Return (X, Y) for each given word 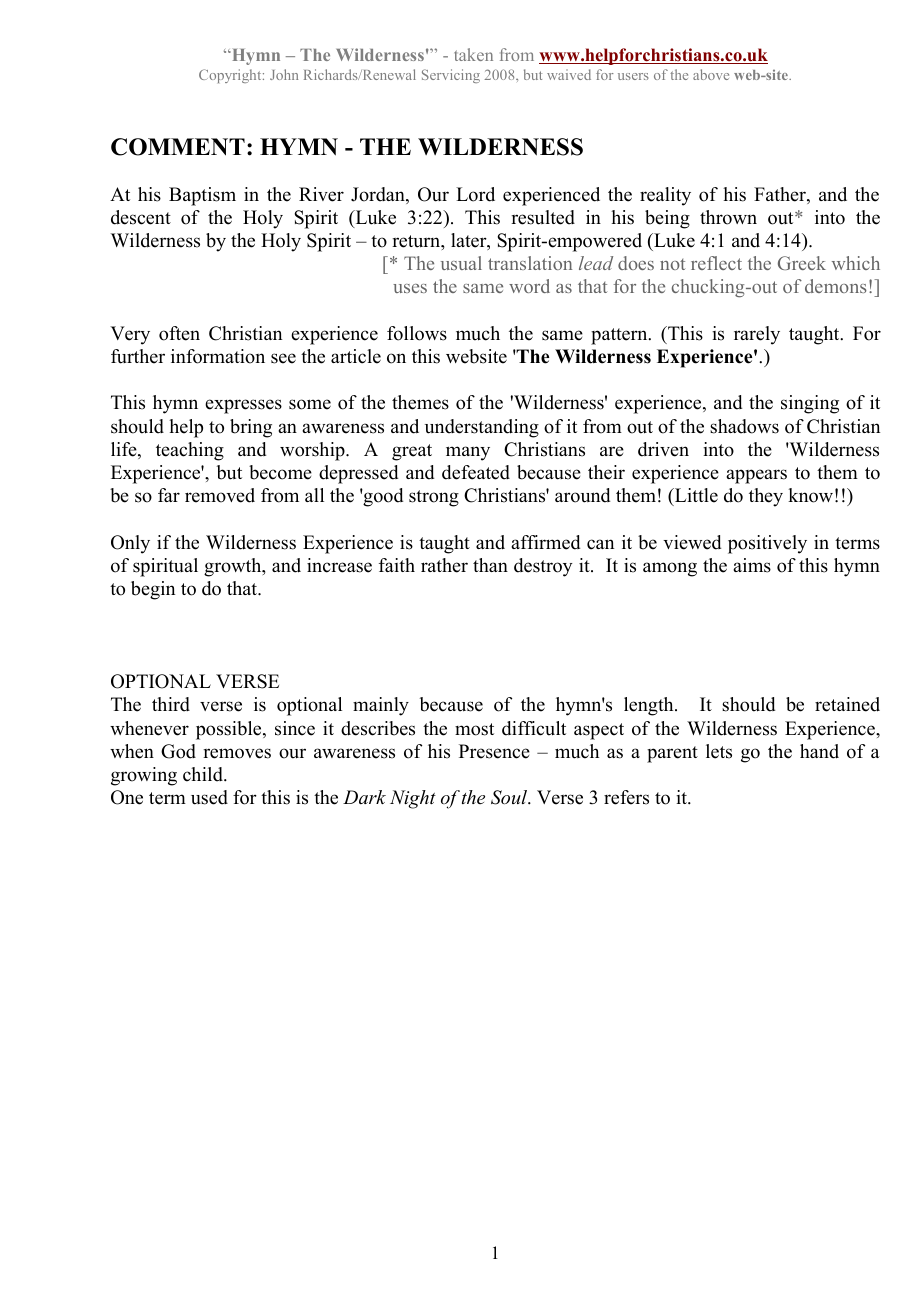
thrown (728, 217)
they (766, 497)
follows (417, 333)
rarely (757, 335)
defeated (476, 472)
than (490, 565)
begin (153, 590)
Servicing (451, 76)
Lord (475, 194)
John (284, 74)
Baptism (202, 196)
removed (220, 495)
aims (752, 565)
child (204, 774)
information (218, 356)
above (711, 74)
